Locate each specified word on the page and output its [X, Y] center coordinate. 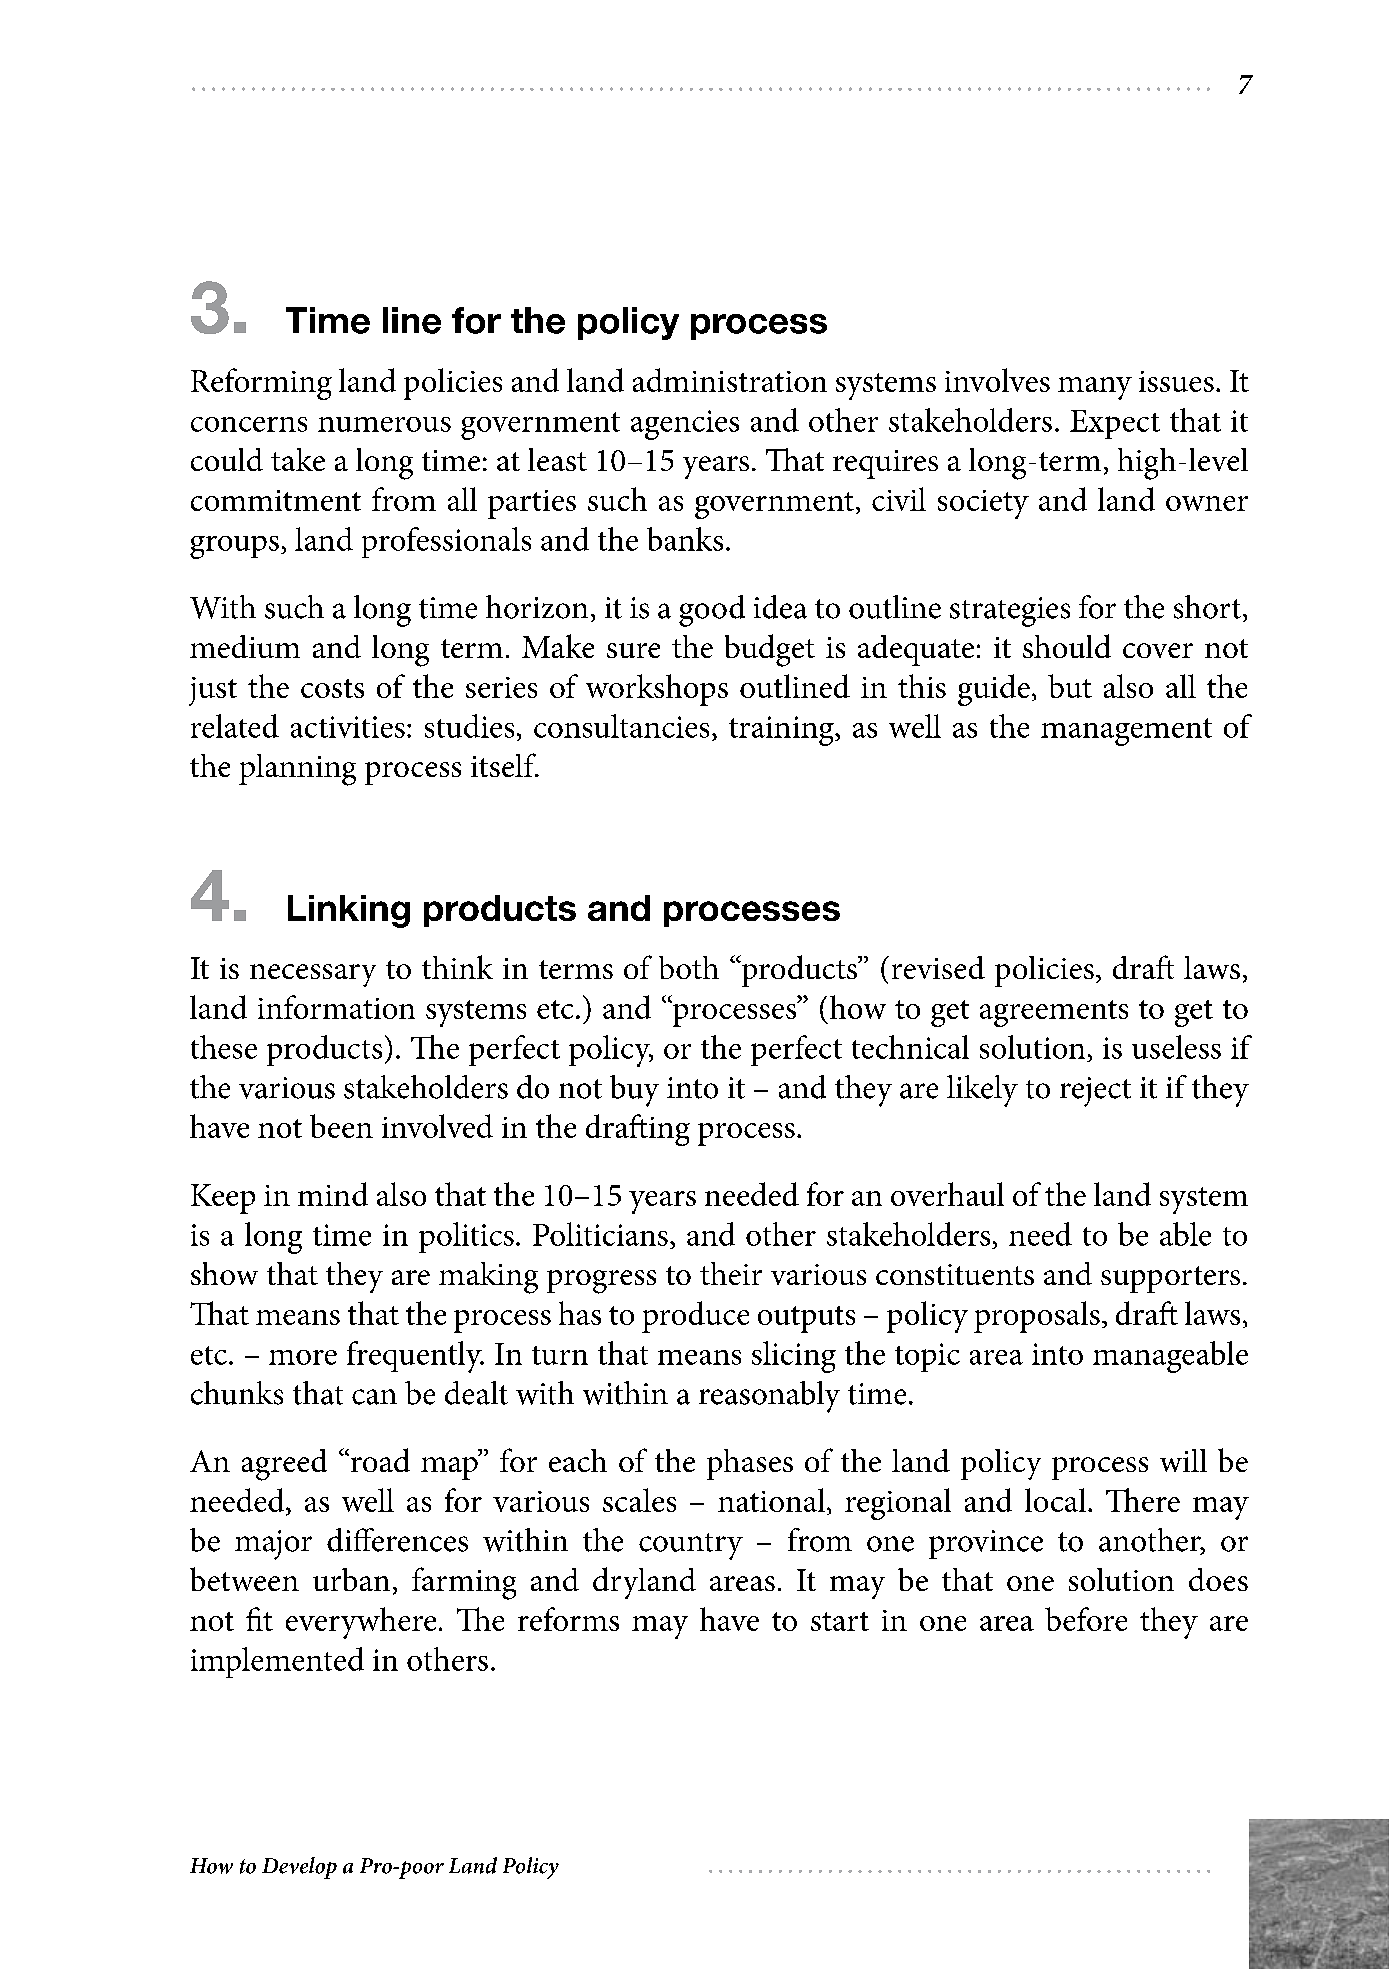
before [1086, 1619]
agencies [685, 425]
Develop [299, 1868]
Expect [1115, 424]
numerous [384, 424]
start [840, 1621]
